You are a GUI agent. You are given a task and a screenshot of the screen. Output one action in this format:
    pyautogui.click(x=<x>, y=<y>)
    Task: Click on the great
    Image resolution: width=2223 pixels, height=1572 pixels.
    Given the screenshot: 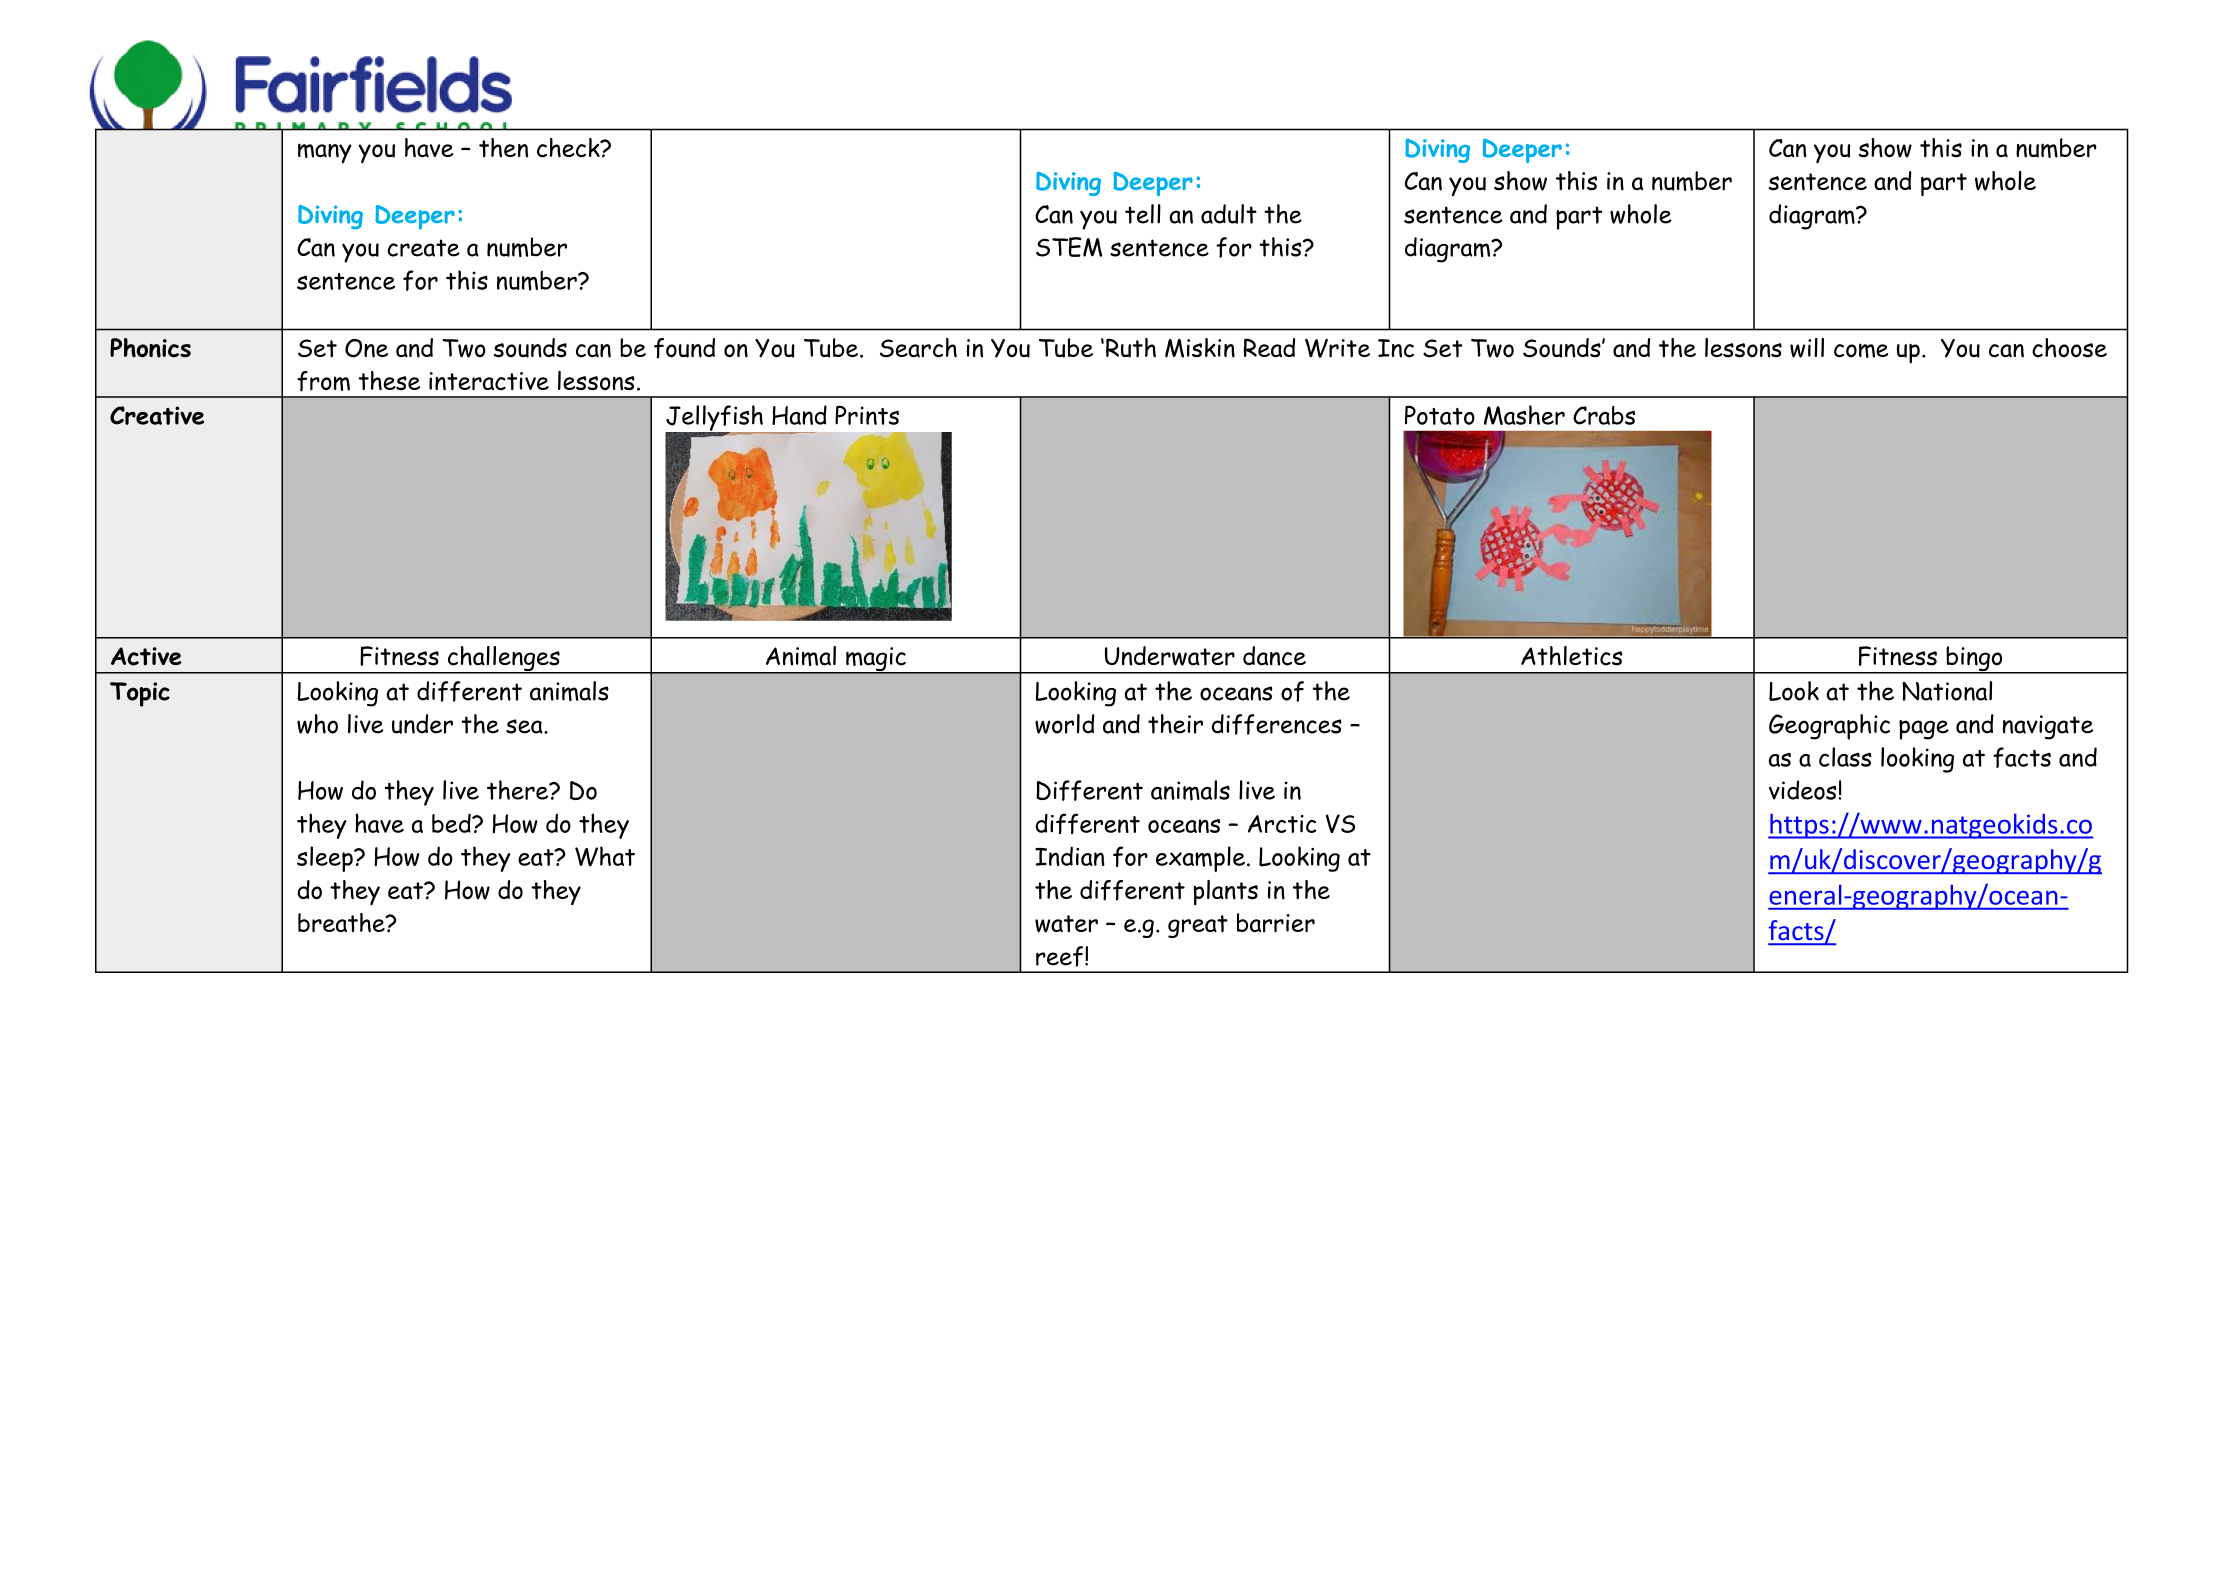 What is the action you would take?
    pyautogui.click(x=1198, y=926)
